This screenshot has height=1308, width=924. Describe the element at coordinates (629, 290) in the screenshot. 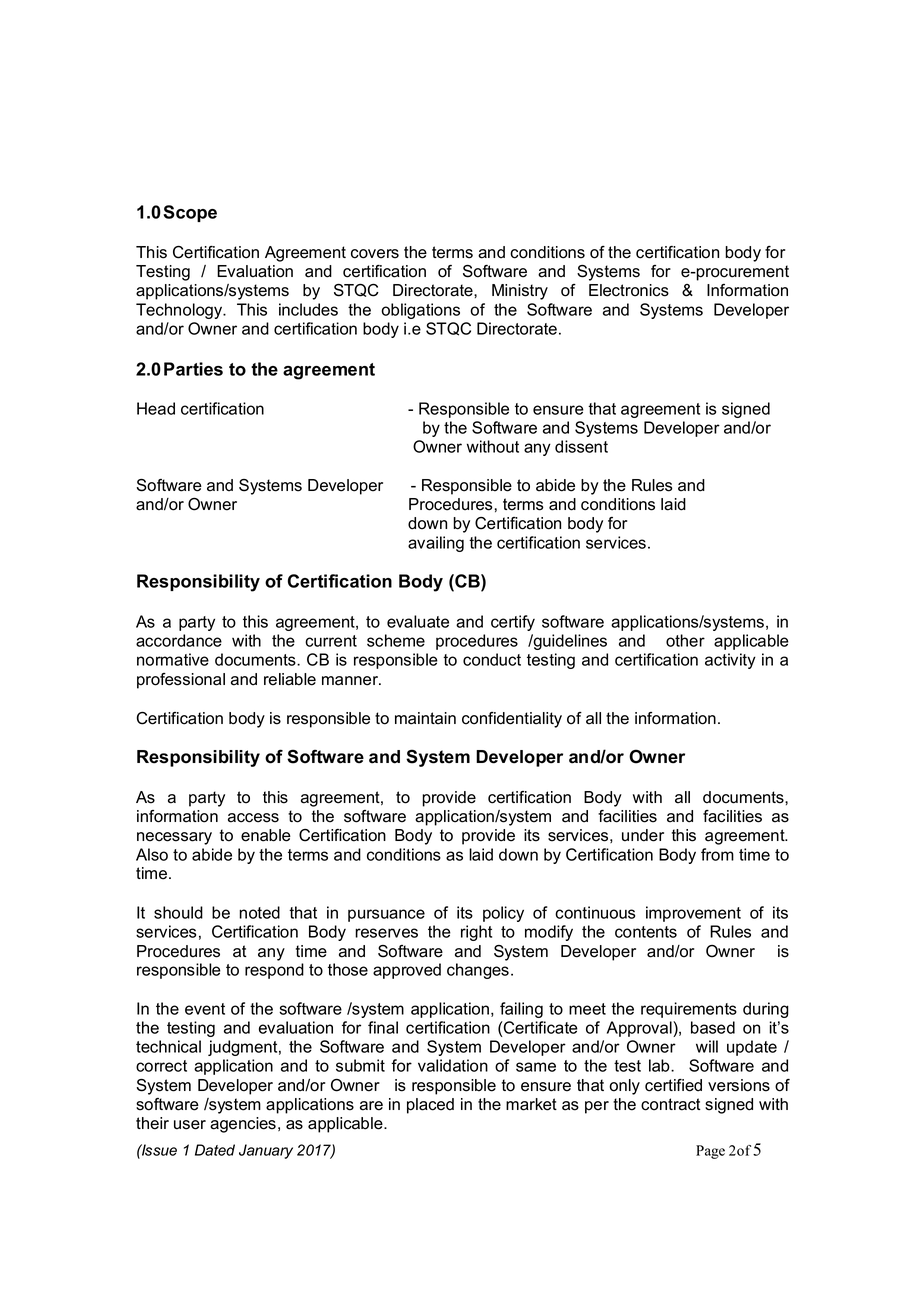

I see `Electronics` at that location.
